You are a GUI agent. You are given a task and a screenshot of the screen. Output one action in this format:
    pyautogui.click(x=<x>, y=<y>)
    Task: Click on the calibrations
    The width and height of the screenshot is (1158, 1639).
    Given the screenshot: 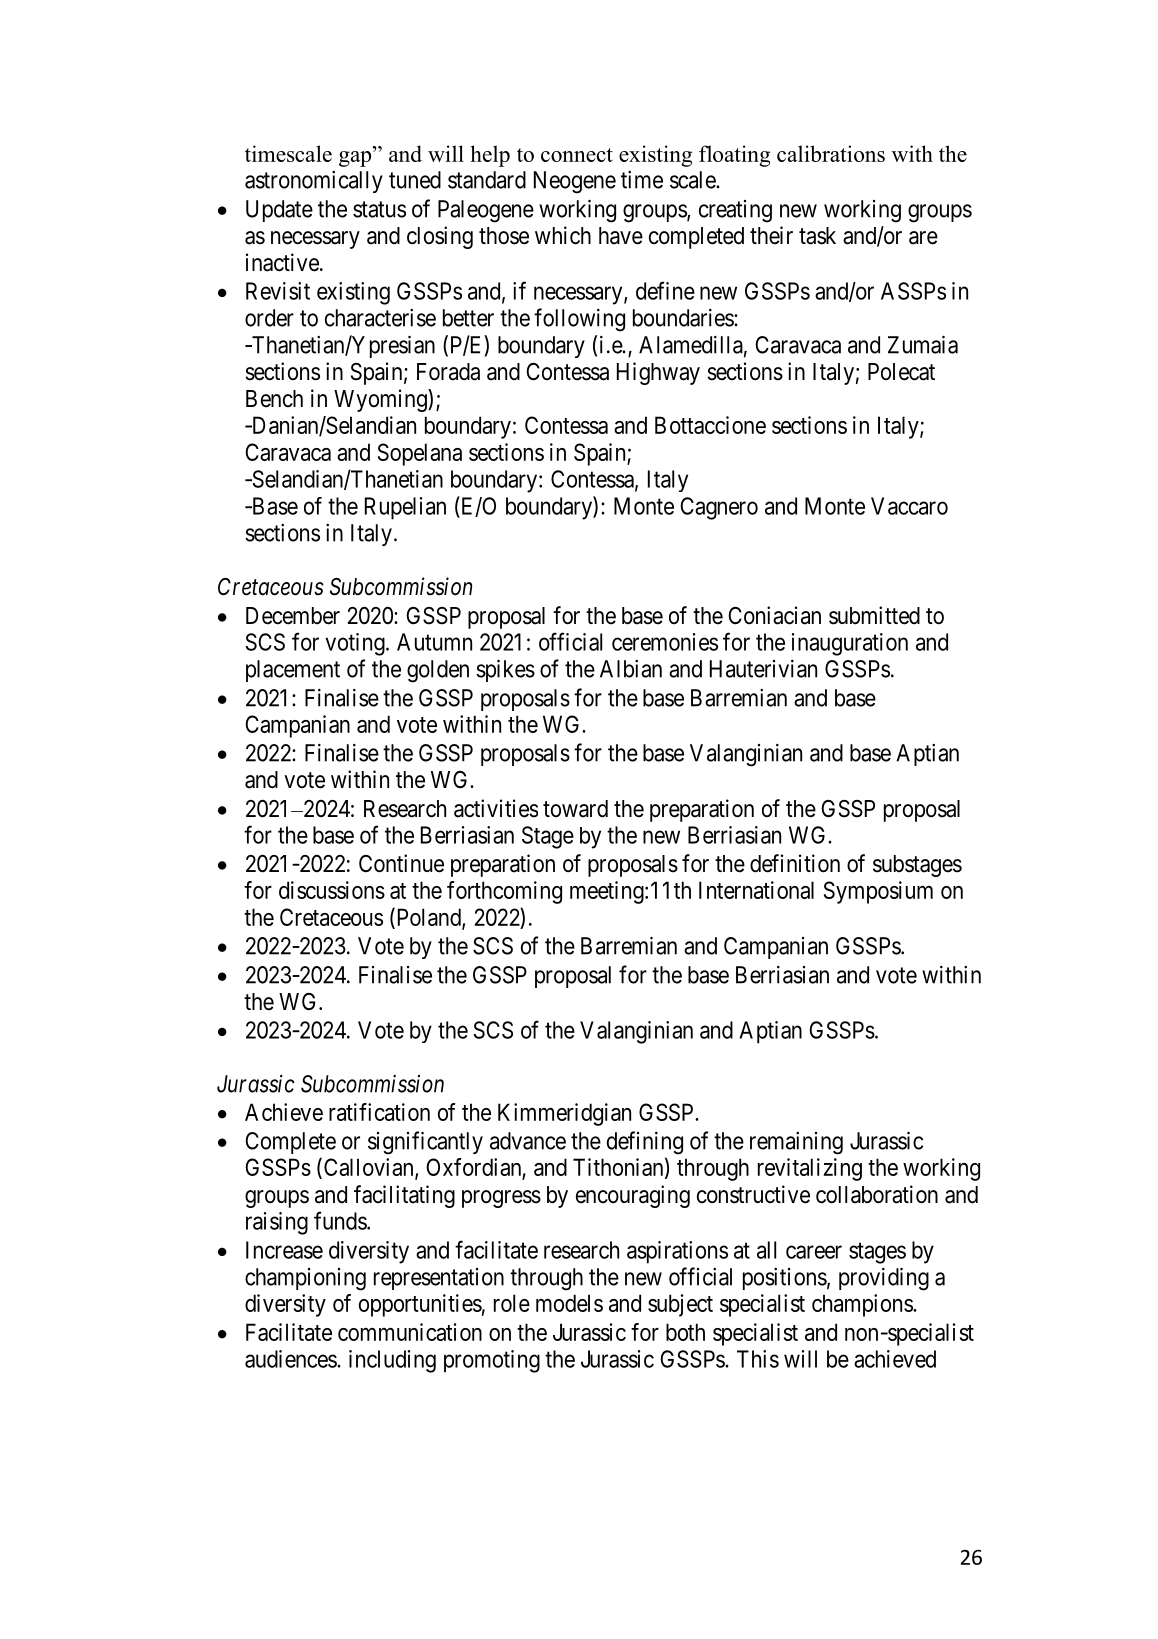 What is the action you would take?
    pyautogui.click(x=831, y=153)
